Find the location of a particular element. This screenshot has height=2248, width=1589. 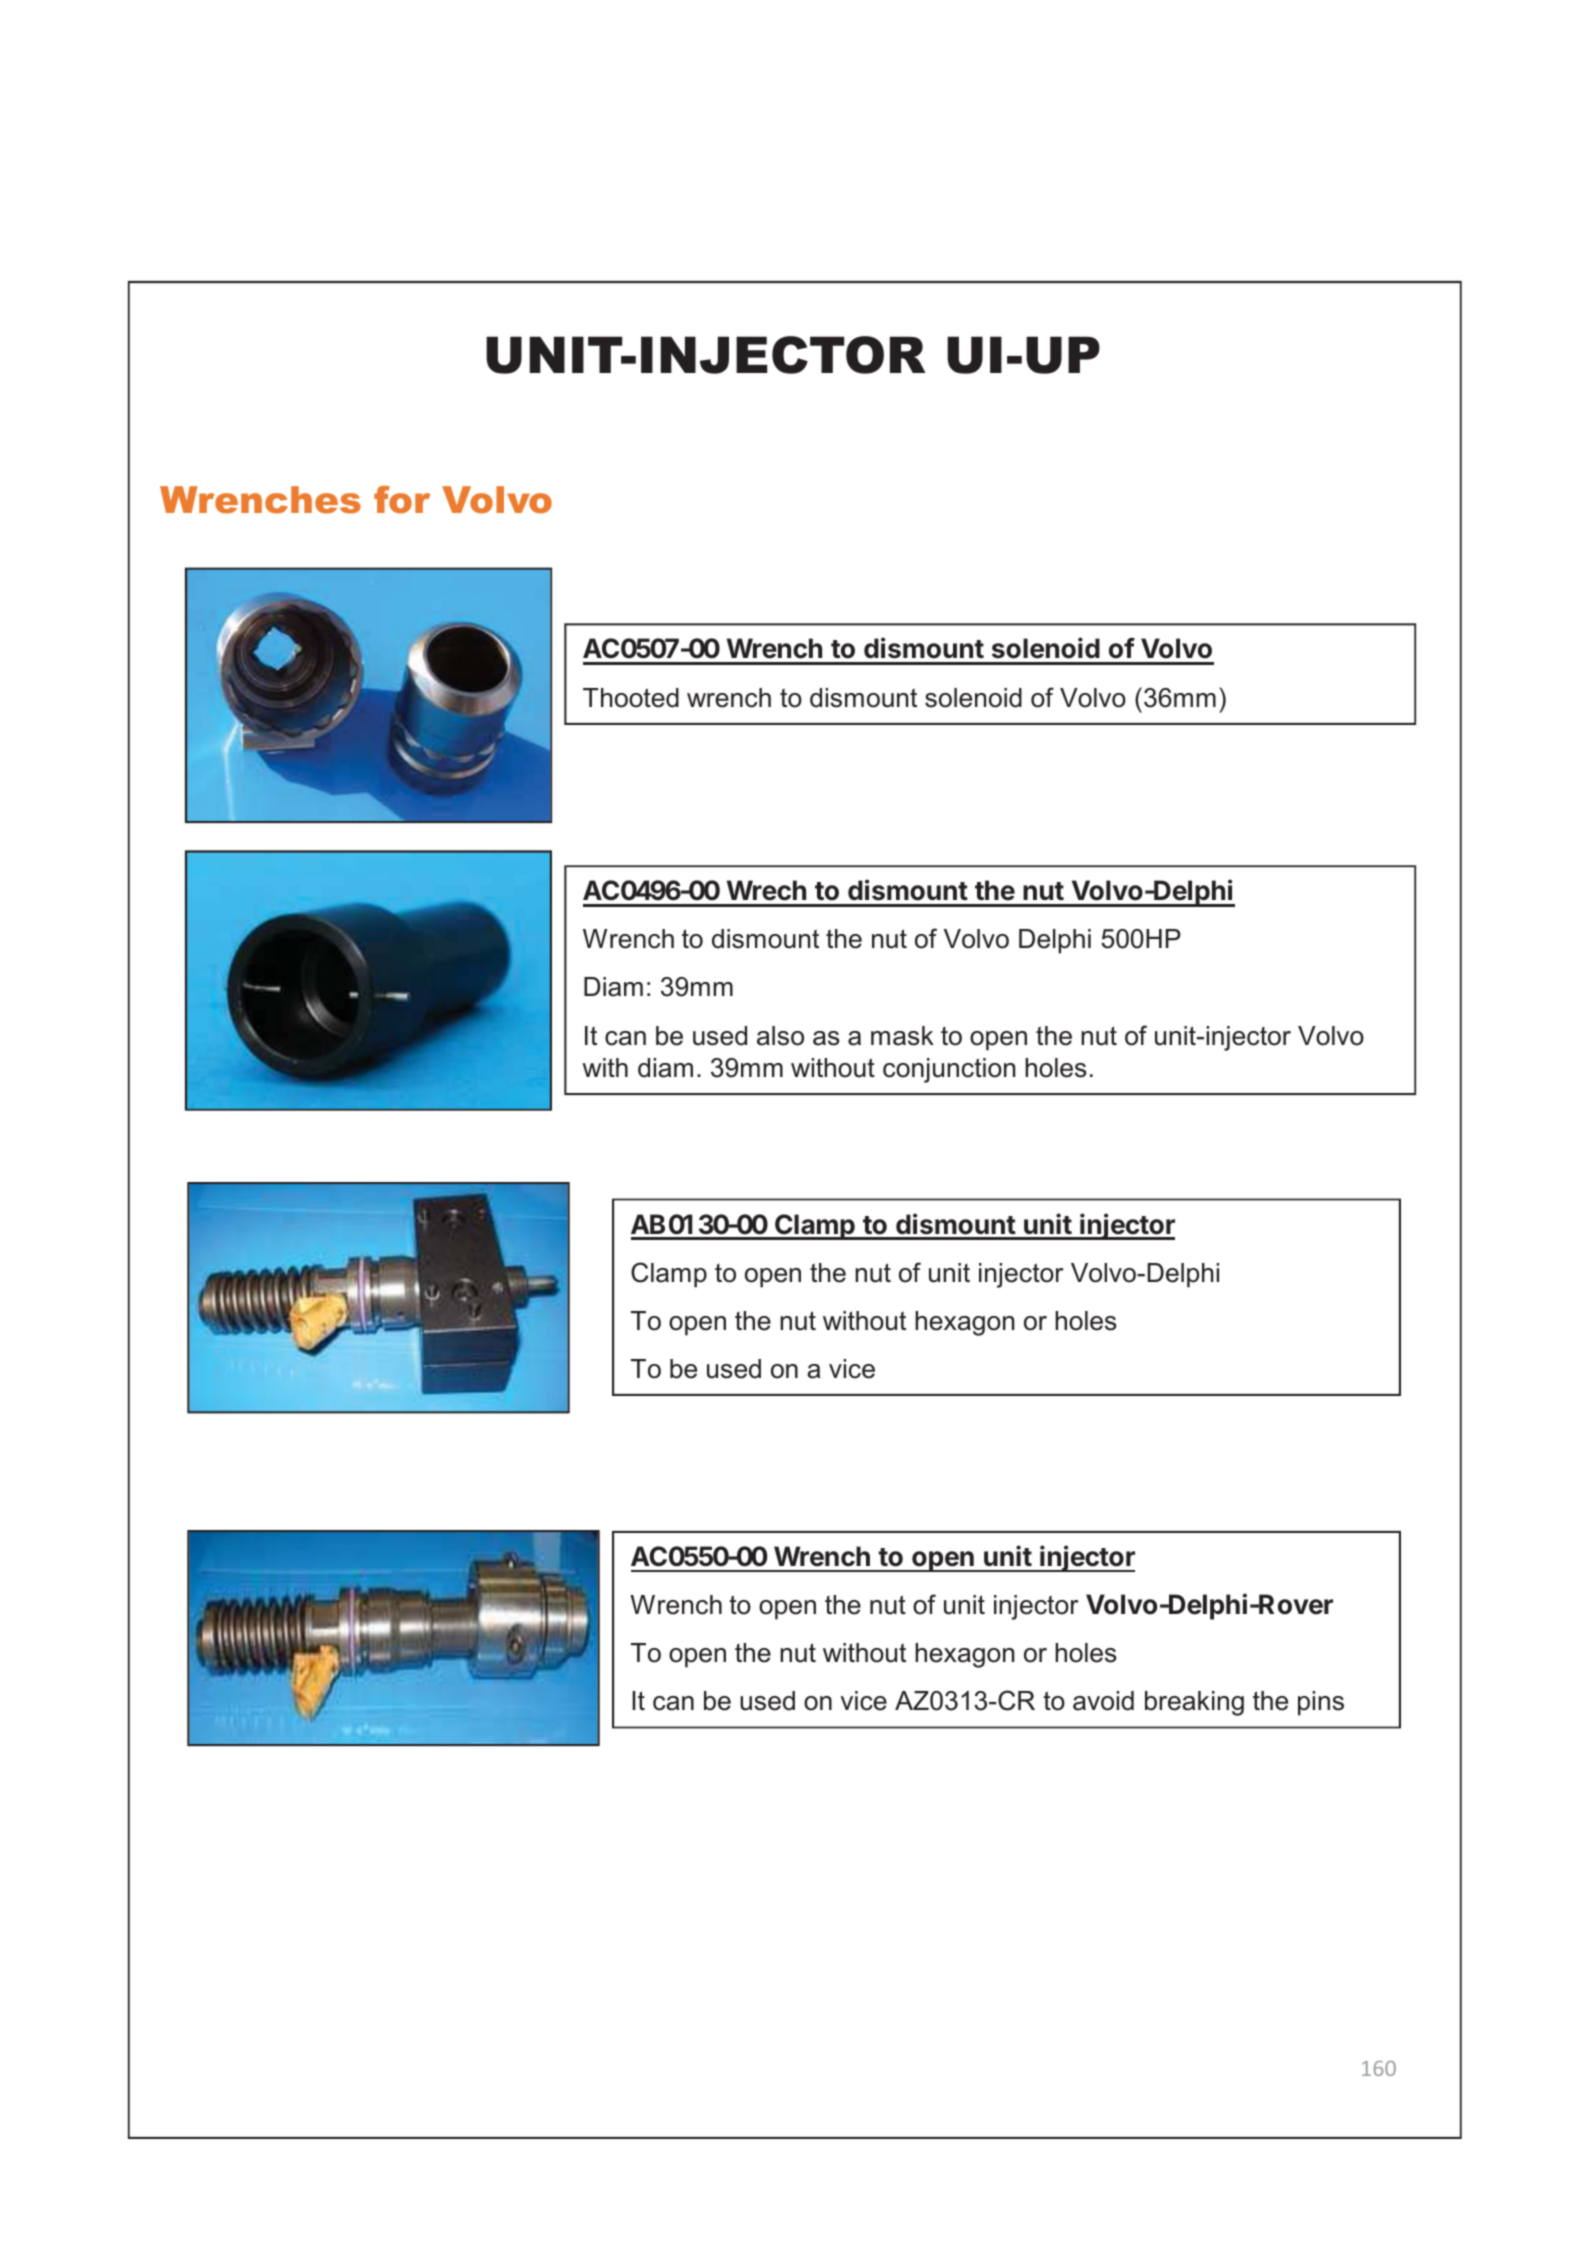

also is located at coordinates (780, 1036).
